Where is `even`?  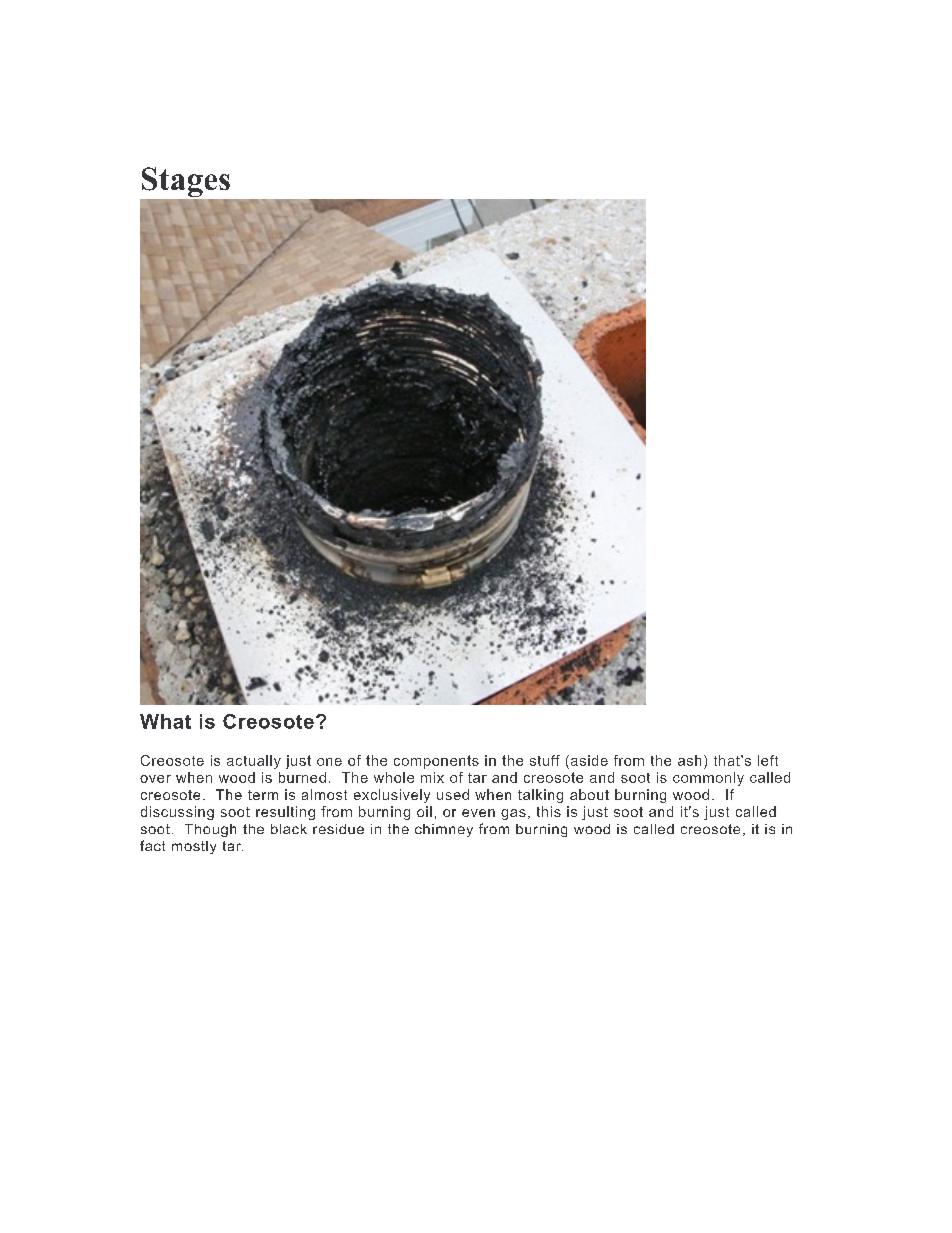 even is located at coordinates (478, 813).
